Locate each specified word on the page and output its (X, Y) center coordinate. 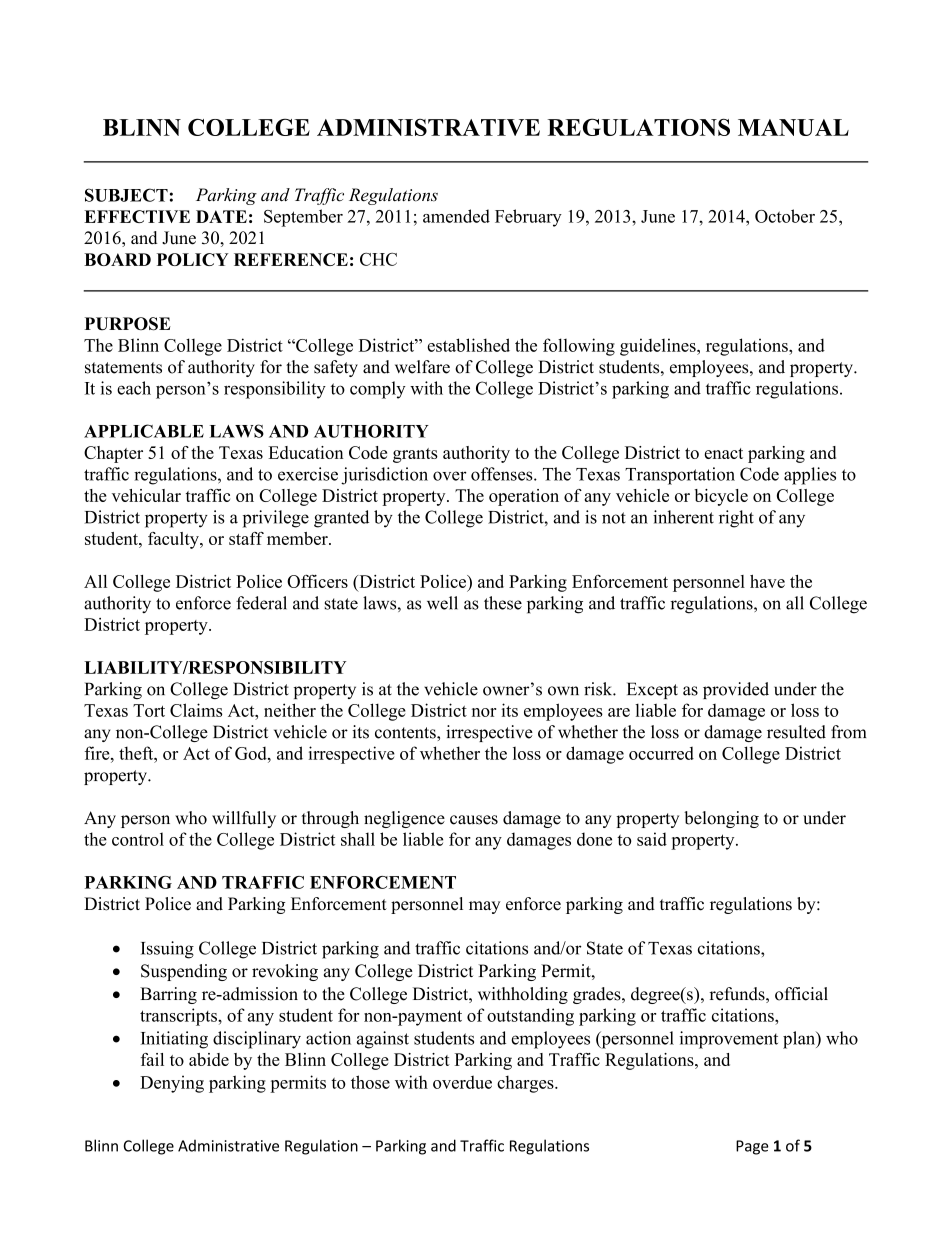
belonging (721, 819)
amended (456, 216)
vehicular (146, 495)
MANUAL (793, 127)
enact (723, 453)
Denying (172, 1084)
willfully (244, 819)
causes (474, 820)
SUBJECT (126, 195)
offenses (503, 474)
